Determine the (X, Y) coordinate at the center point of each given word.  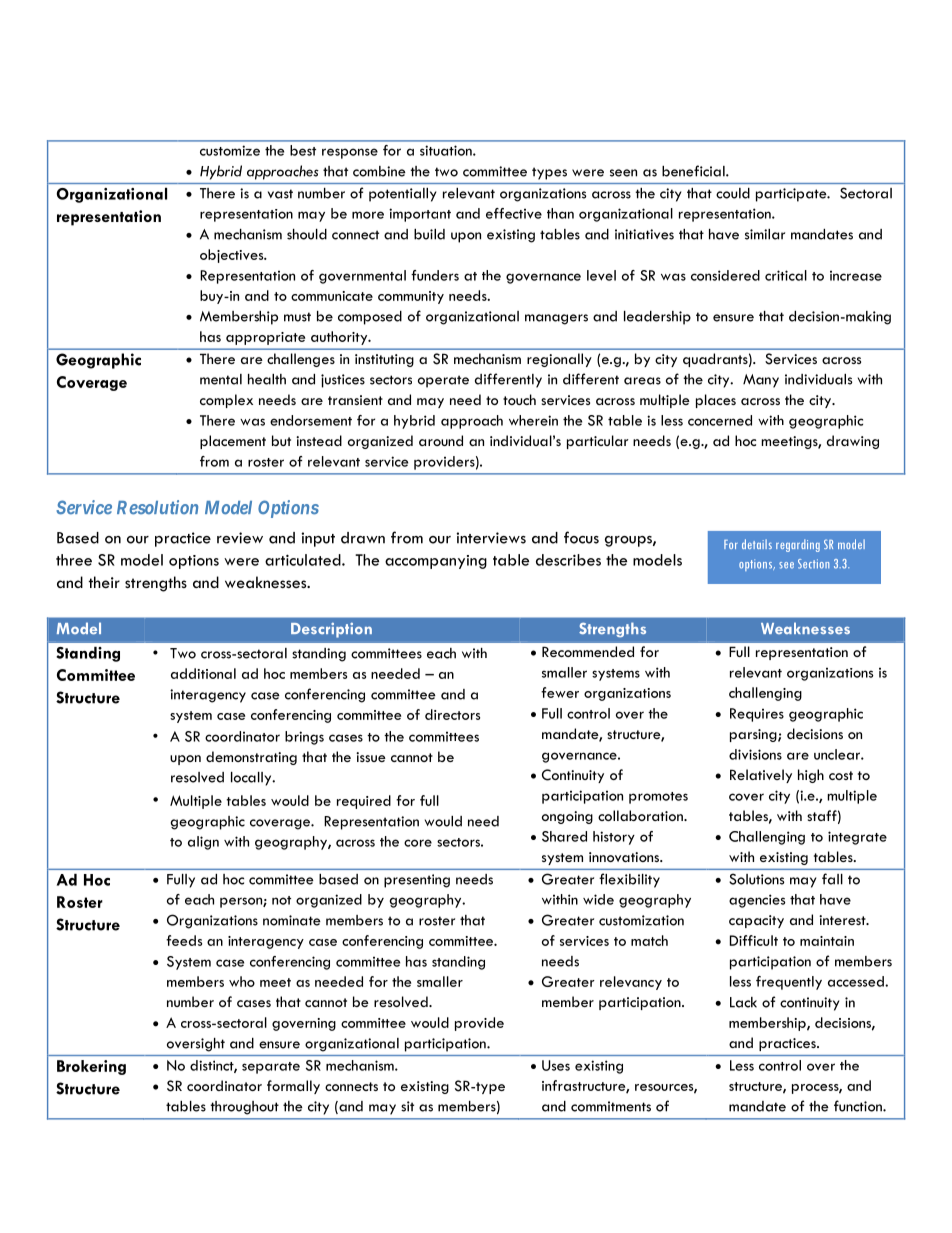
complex (226, 401)
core (418, 843)
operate (443, 381)
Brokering (91, 1067)
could (733, 193)
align (203, 843)
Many (761, 381)
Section (813, 564)
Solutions (756, 879)
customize (230, 150)
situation (447, 150)
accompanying (436, 562)
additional (203, 673)
